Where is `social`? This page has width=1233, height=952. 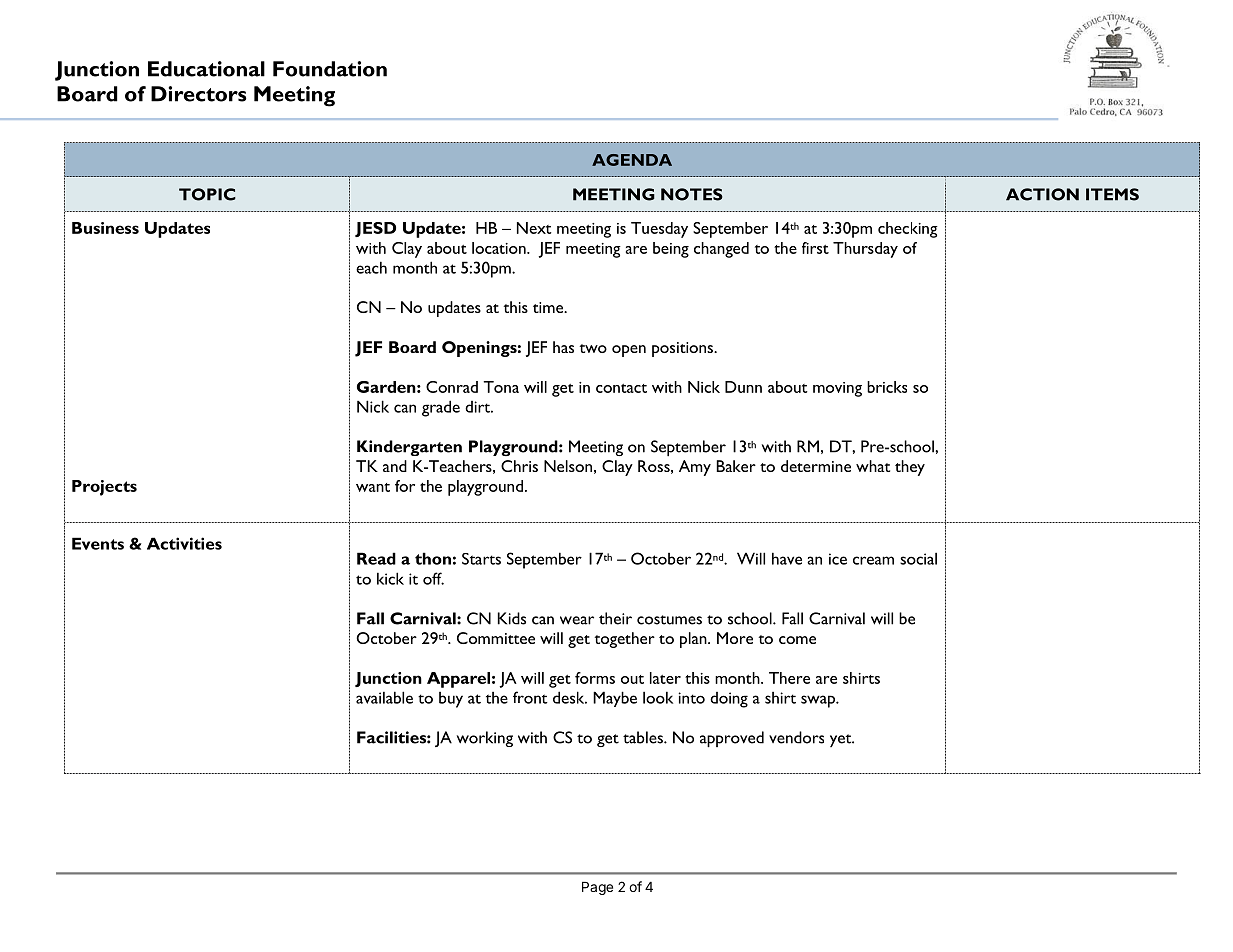 social is located at coordinates (918, 558).
